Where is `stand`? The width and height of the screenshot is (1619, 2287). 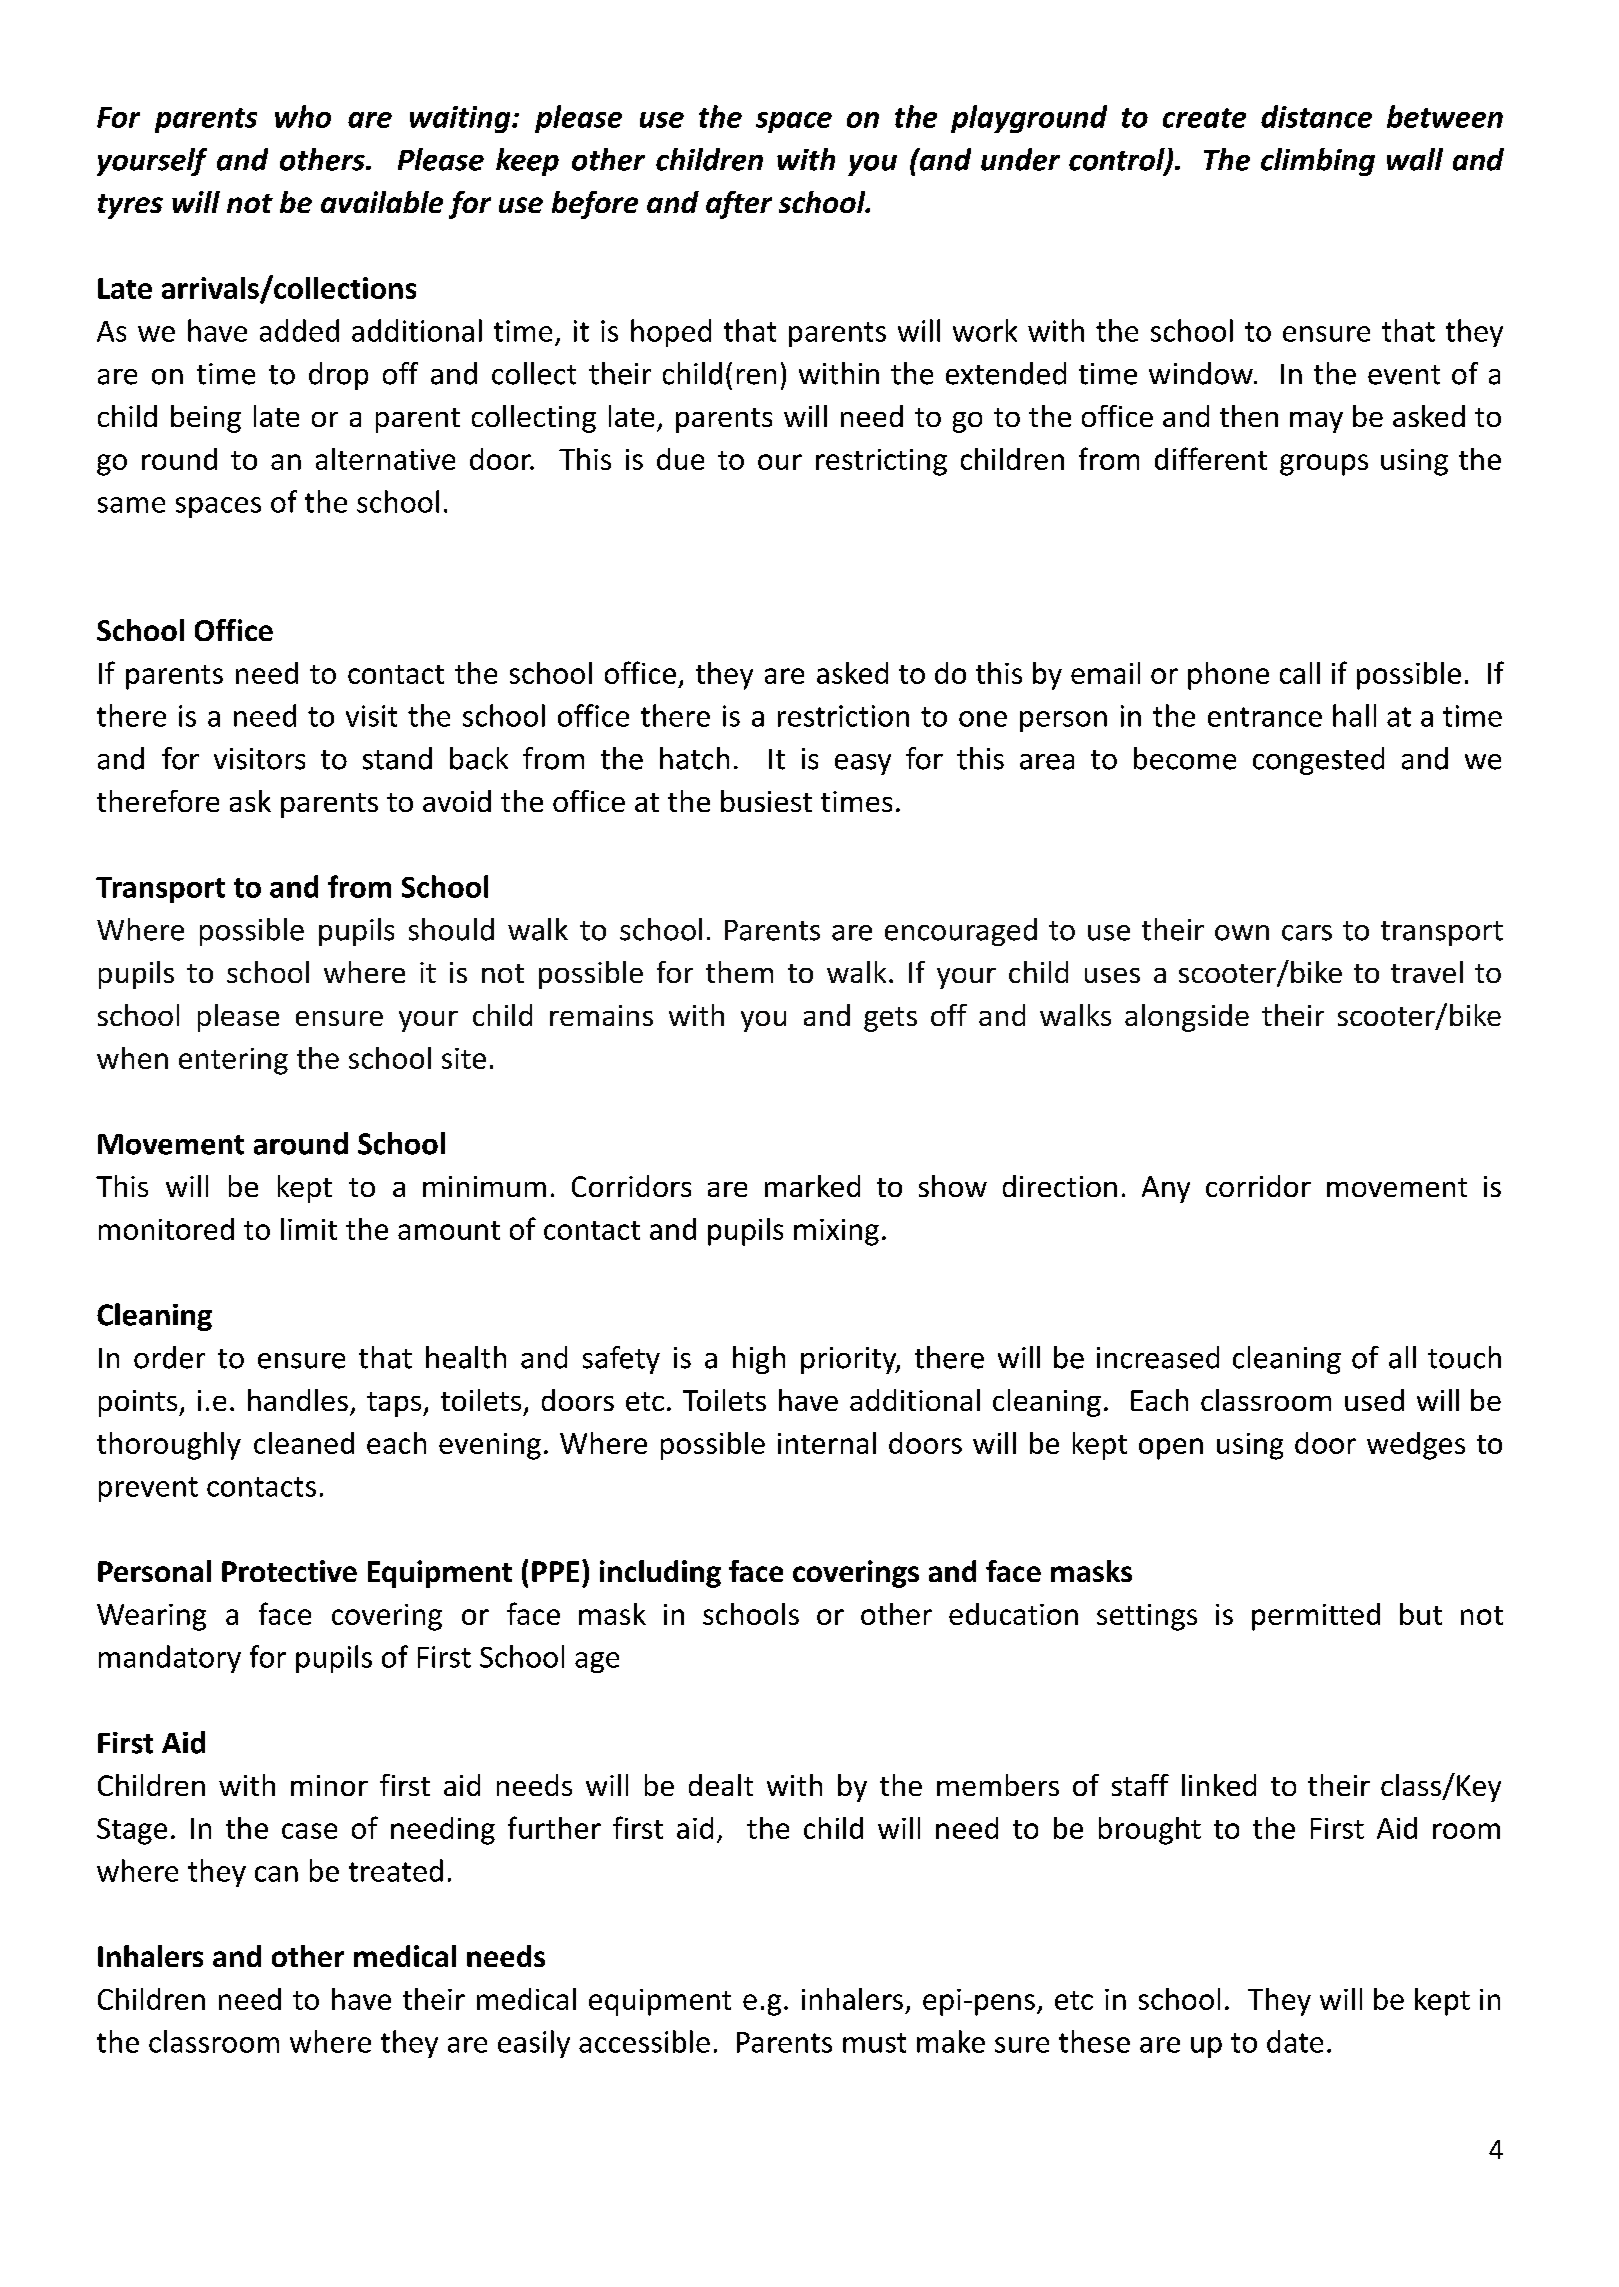
stand is located at coordinates (397, 758).
